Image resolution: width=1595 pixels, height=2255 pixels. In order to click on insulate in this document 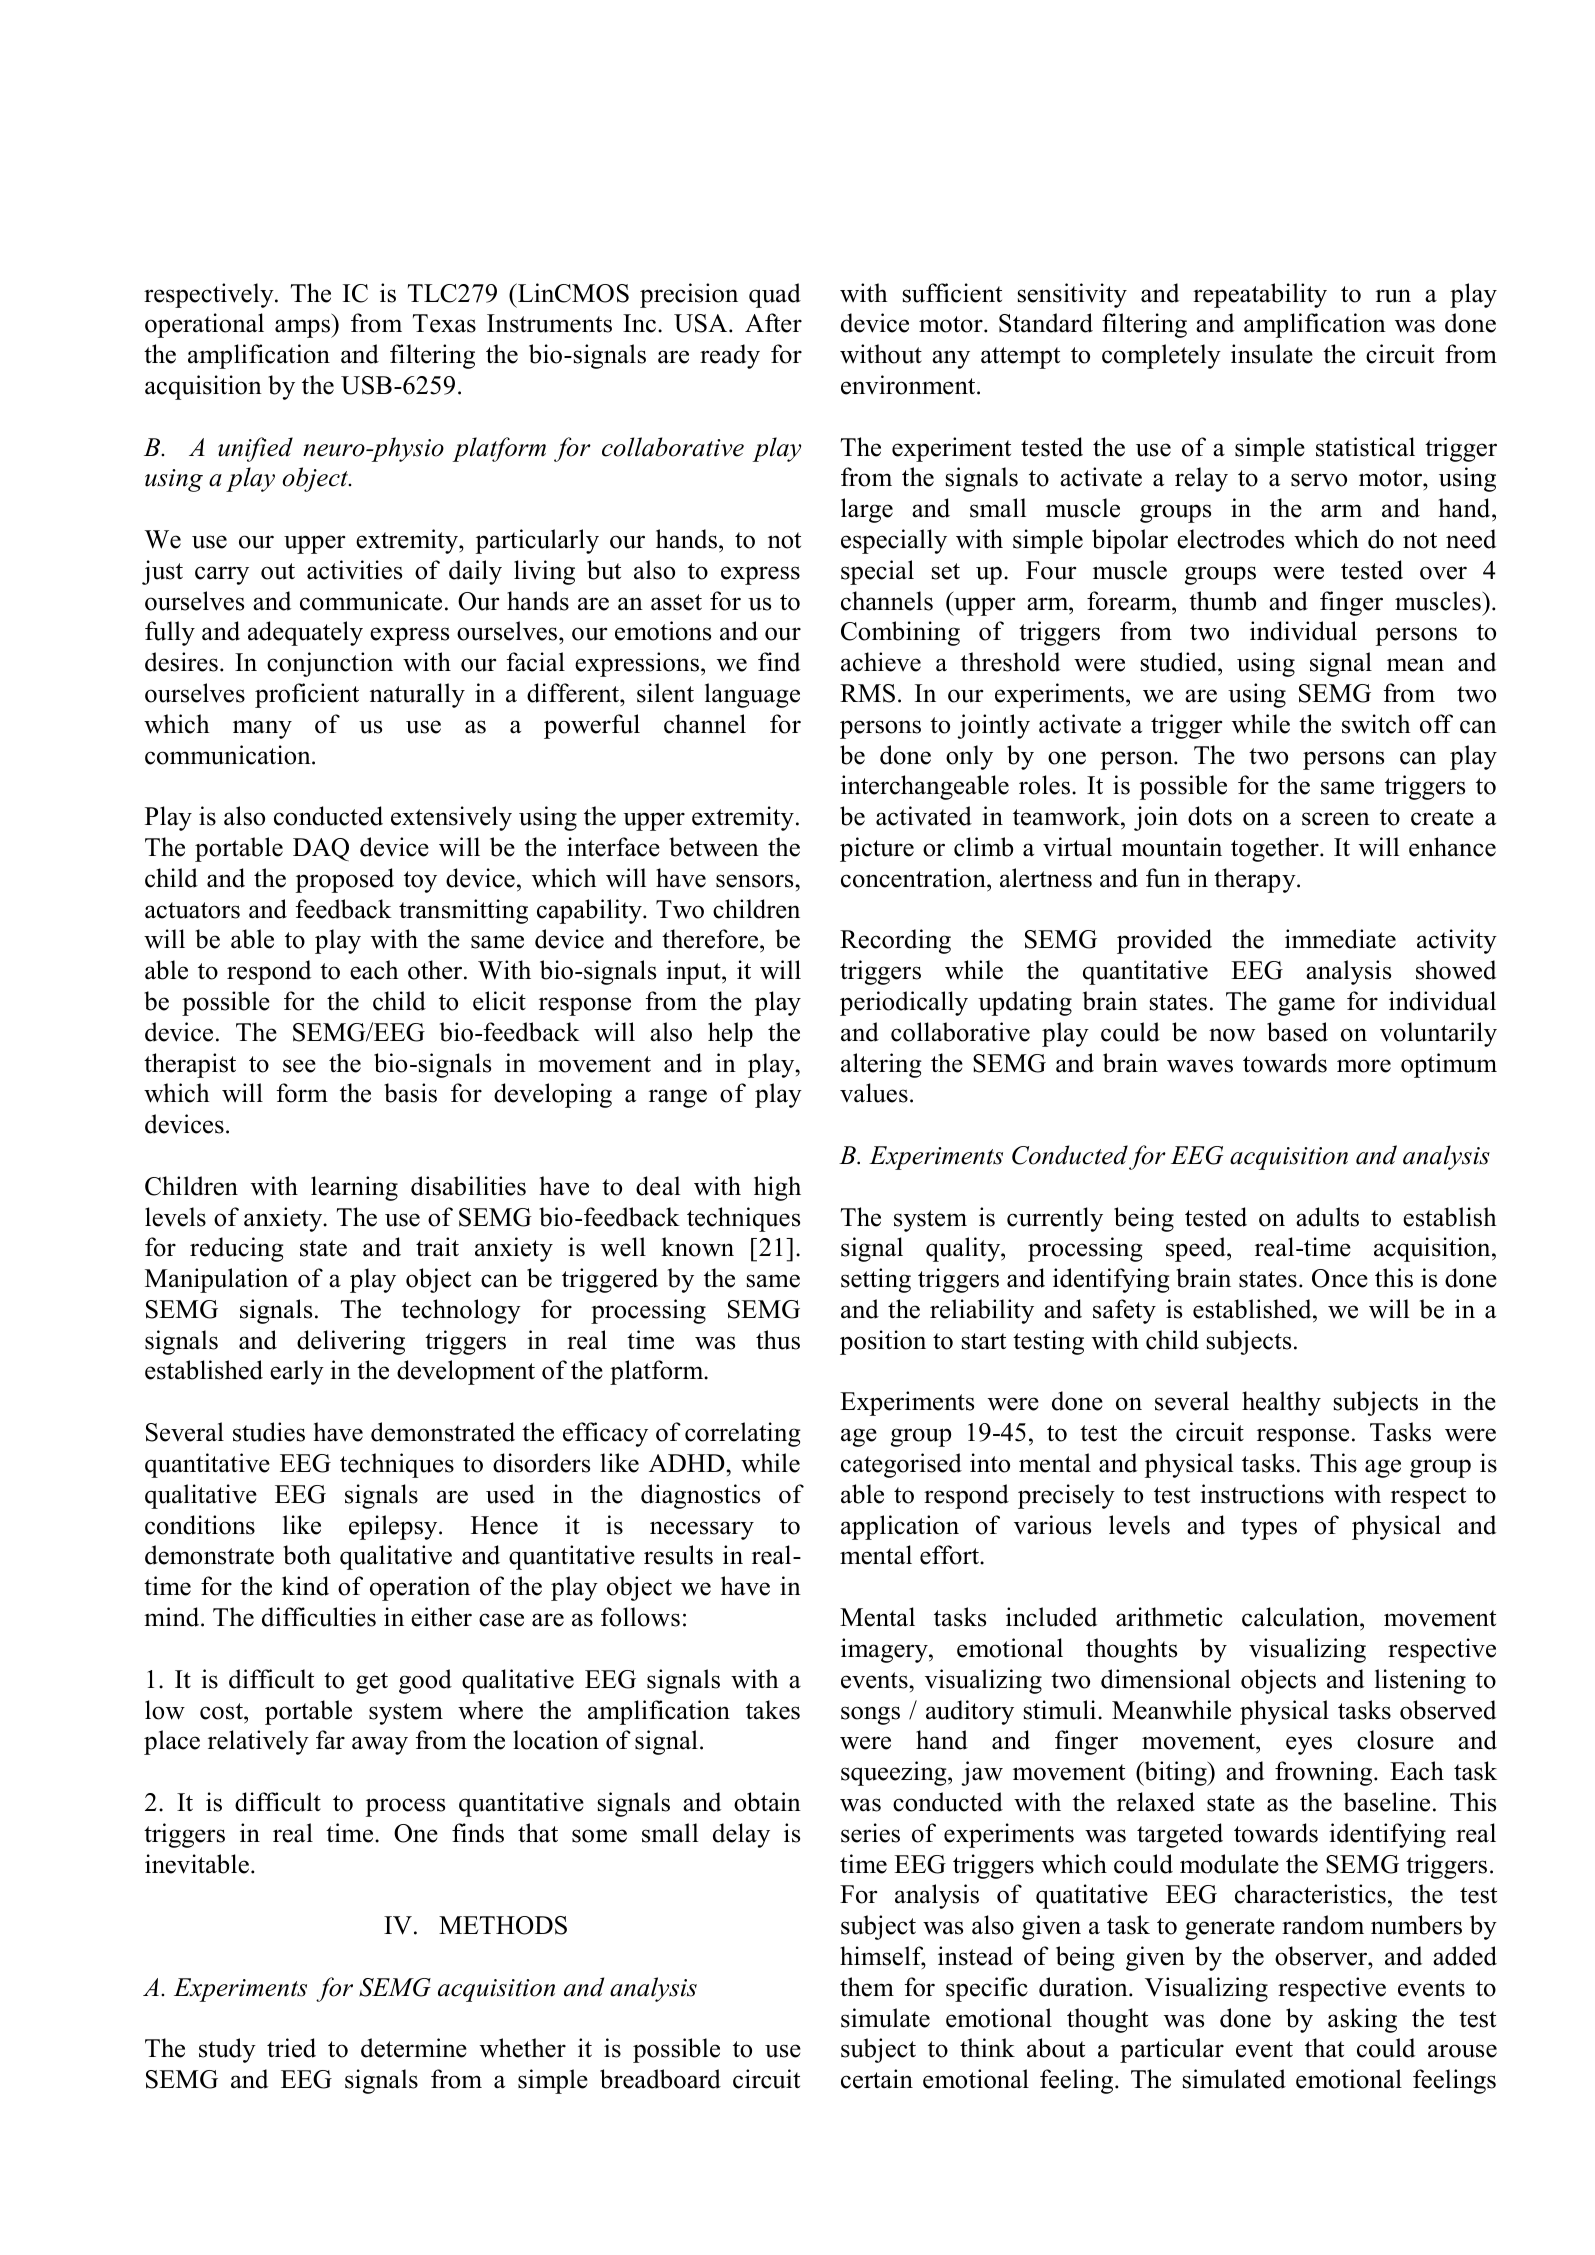, I will do `click(1272, 354)`.
